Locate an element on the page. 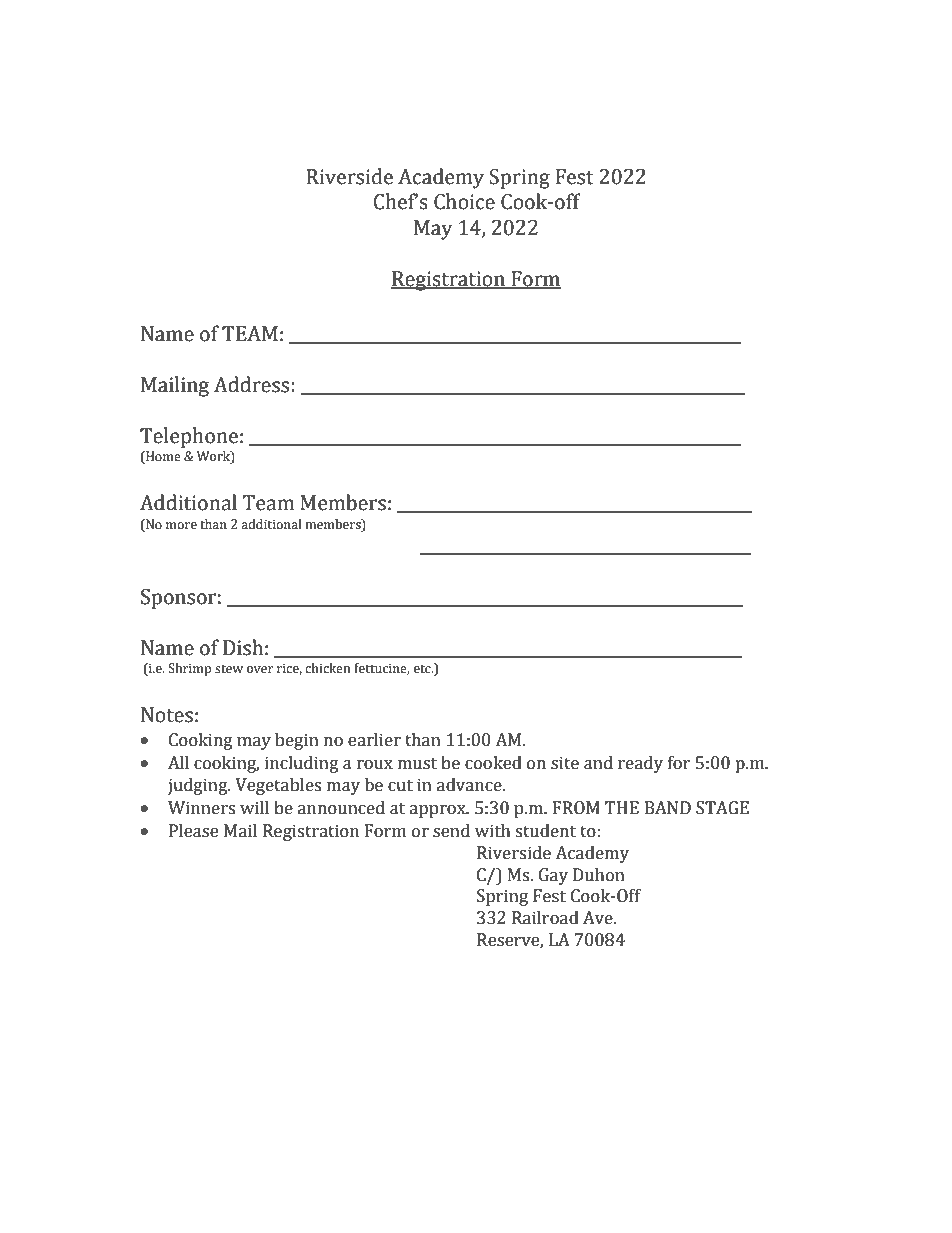  more is located at coordinates (181, 526).
